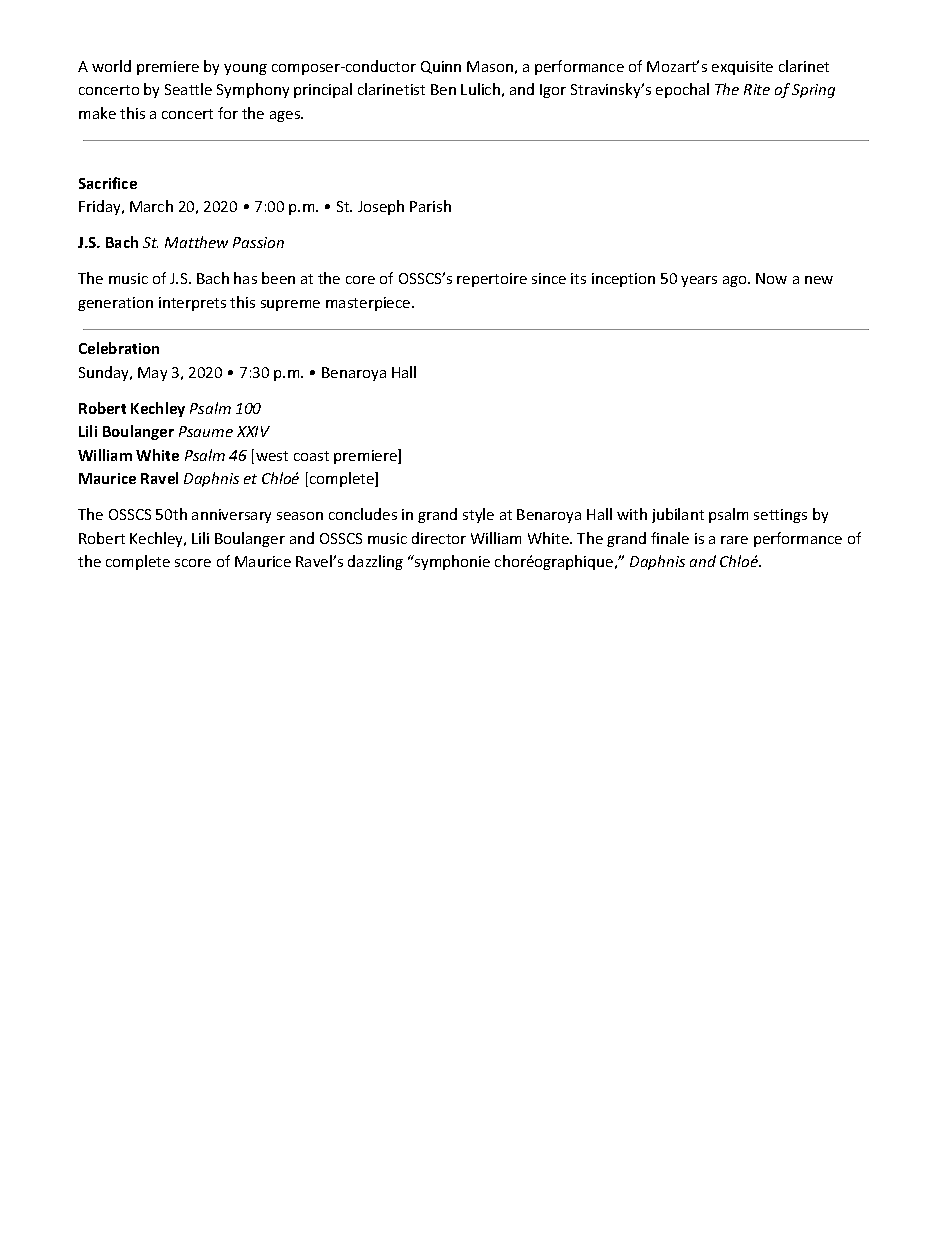 The image size is (952, 1233). What do you see at coordinates (678, 515) in the screenshot?
I see `jubilant` at bounding box center [678, 515].
